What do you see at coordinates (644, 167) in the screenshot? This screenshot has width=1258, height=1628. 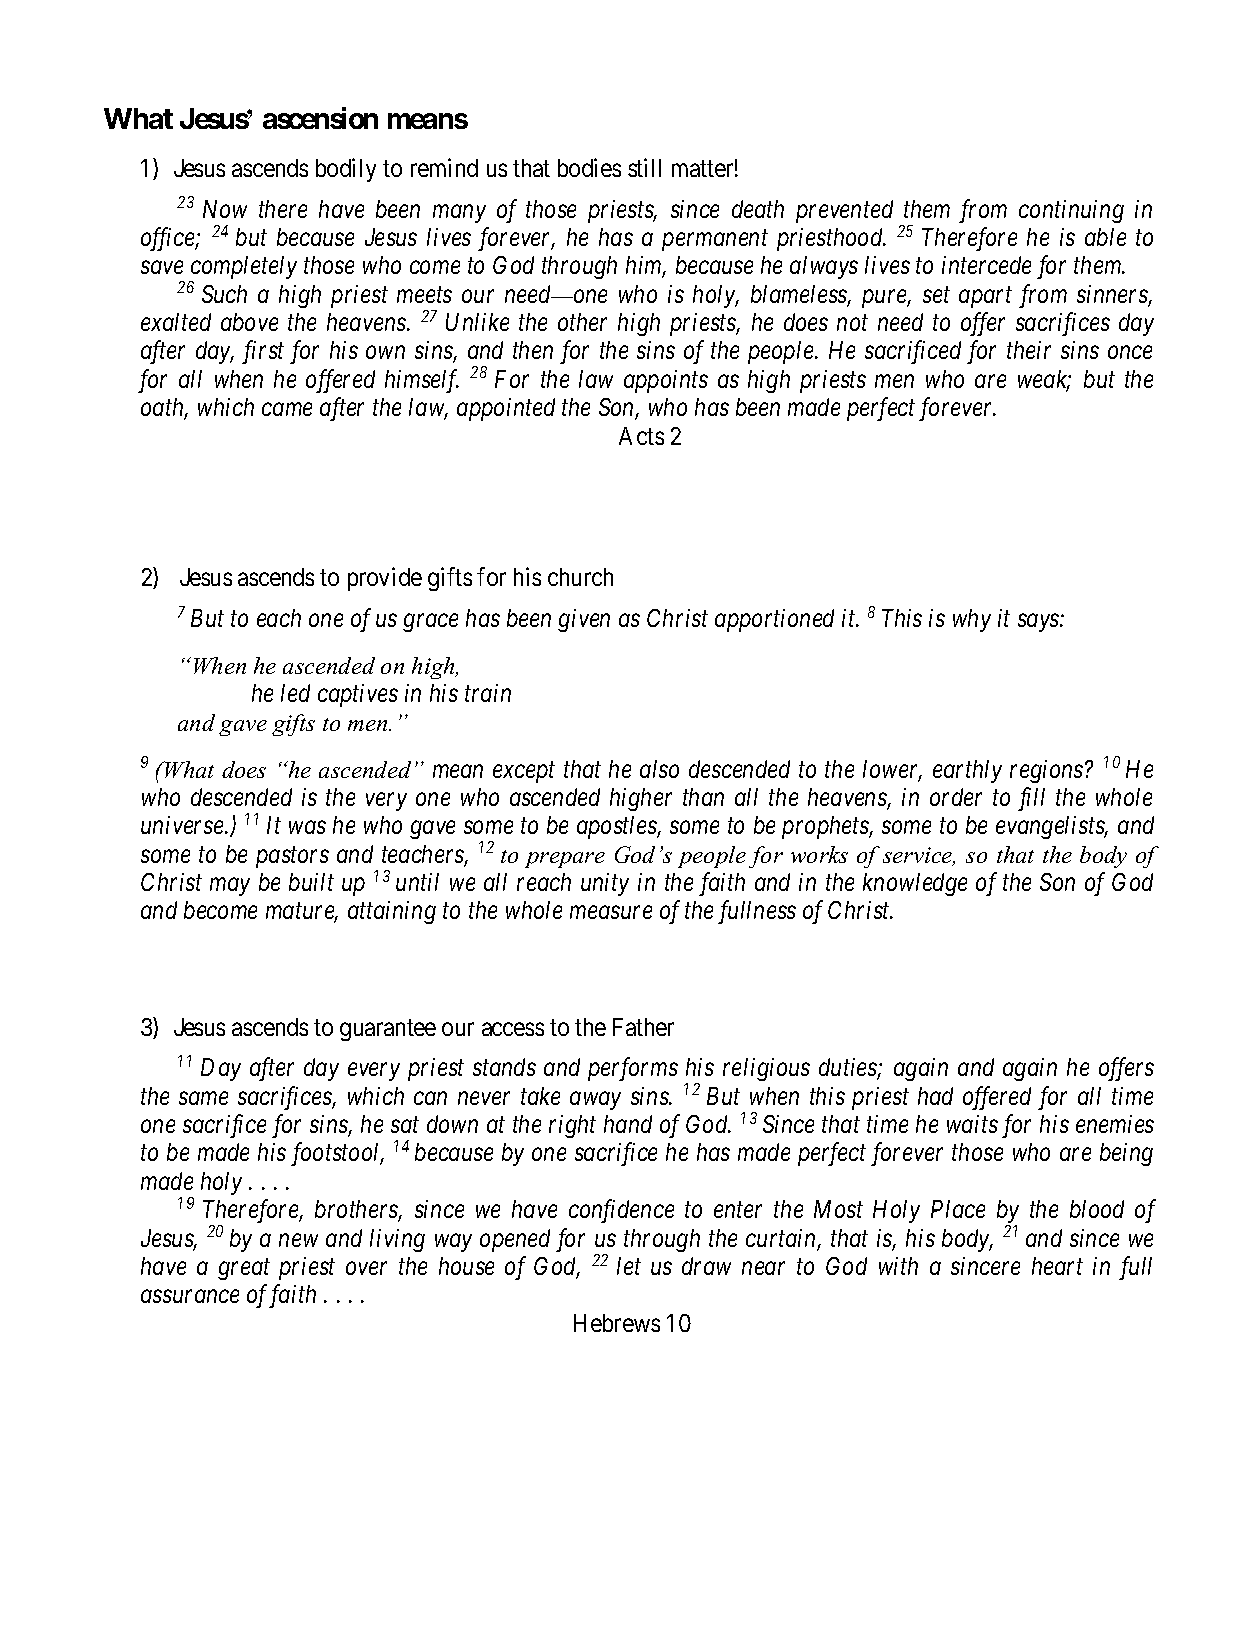 I see `still` at bounding box center [644, 167].
